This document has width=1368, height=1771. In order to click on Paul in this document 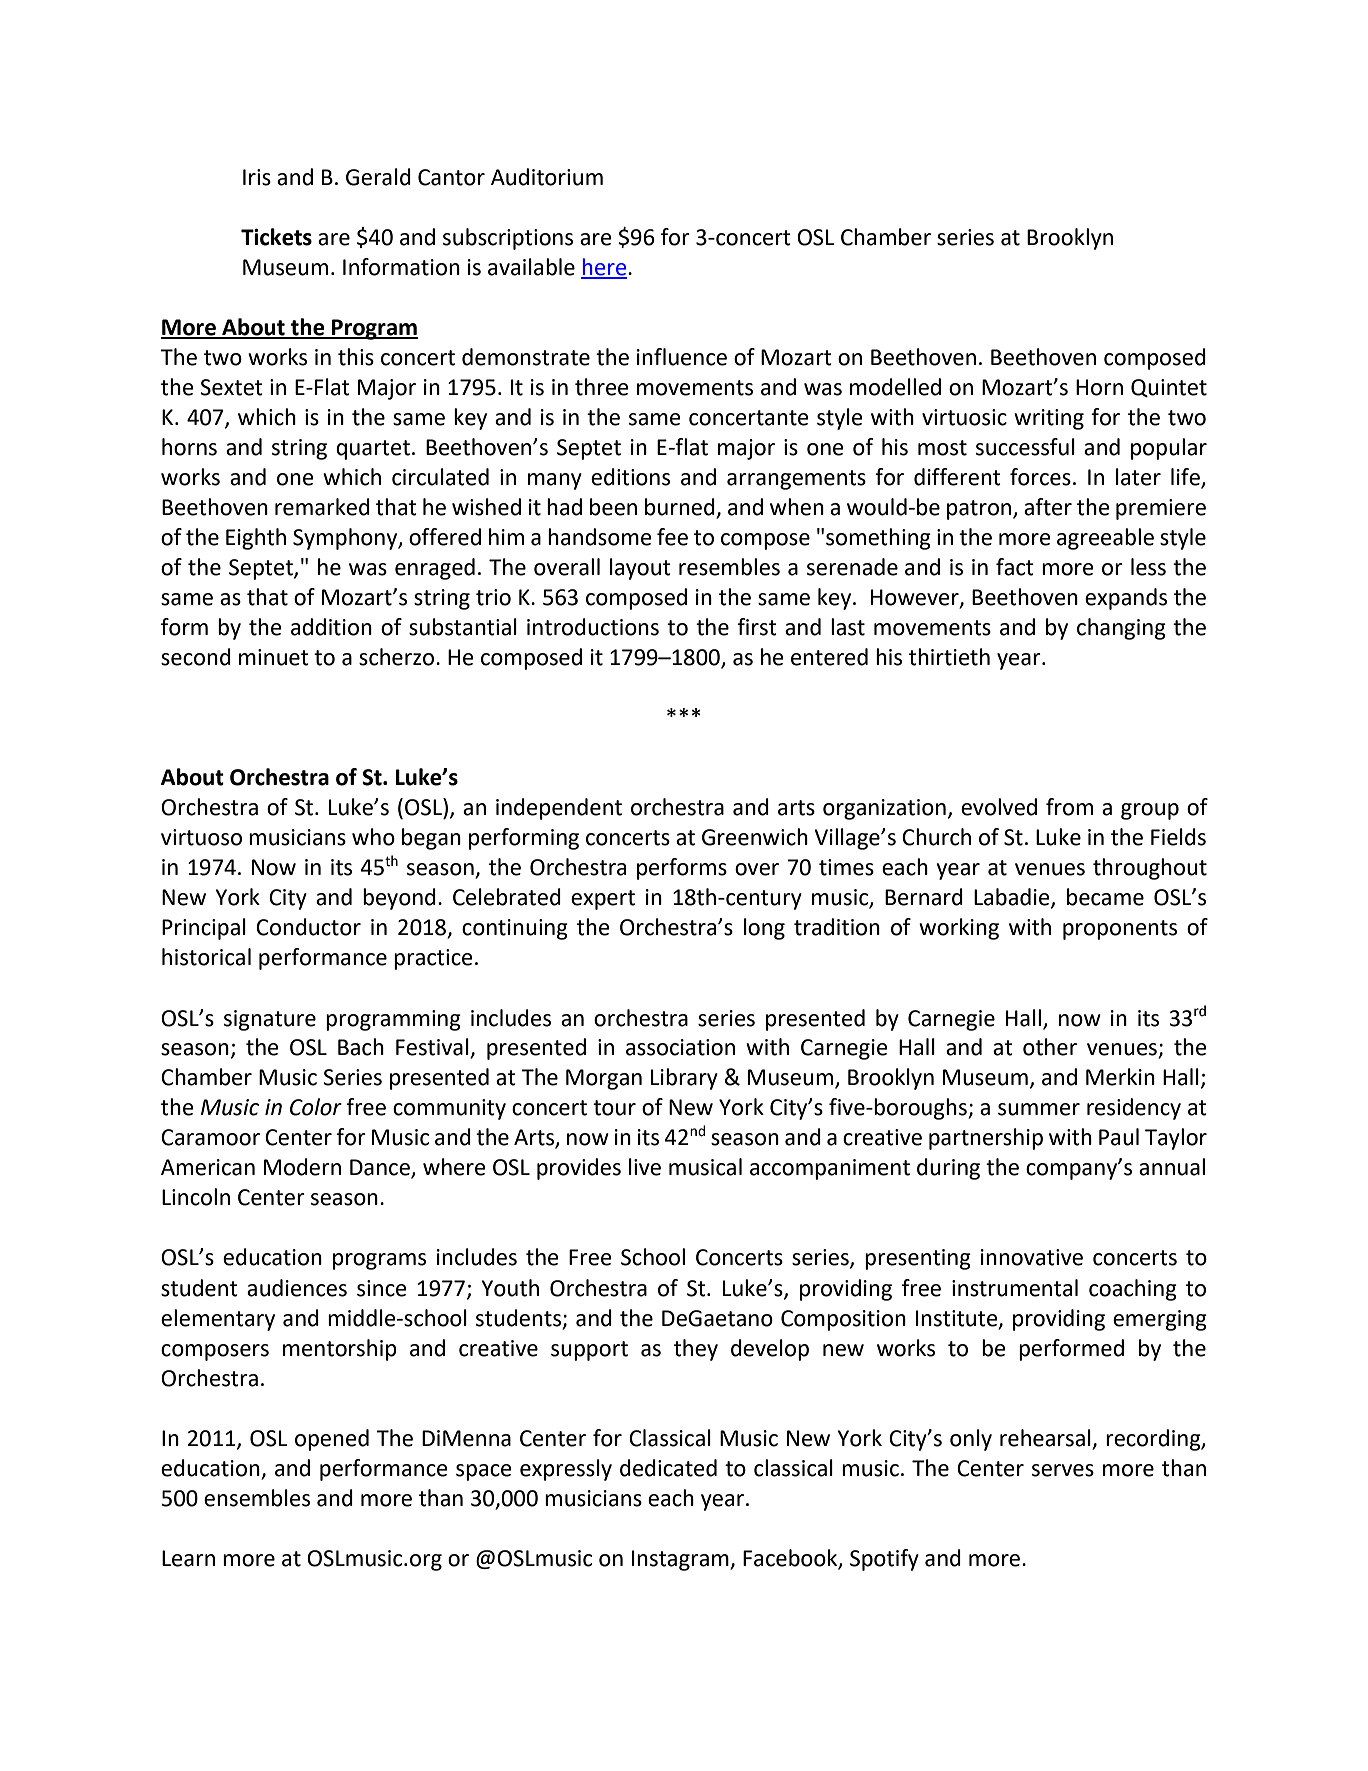, I will do `click(1119, 1137)`.
